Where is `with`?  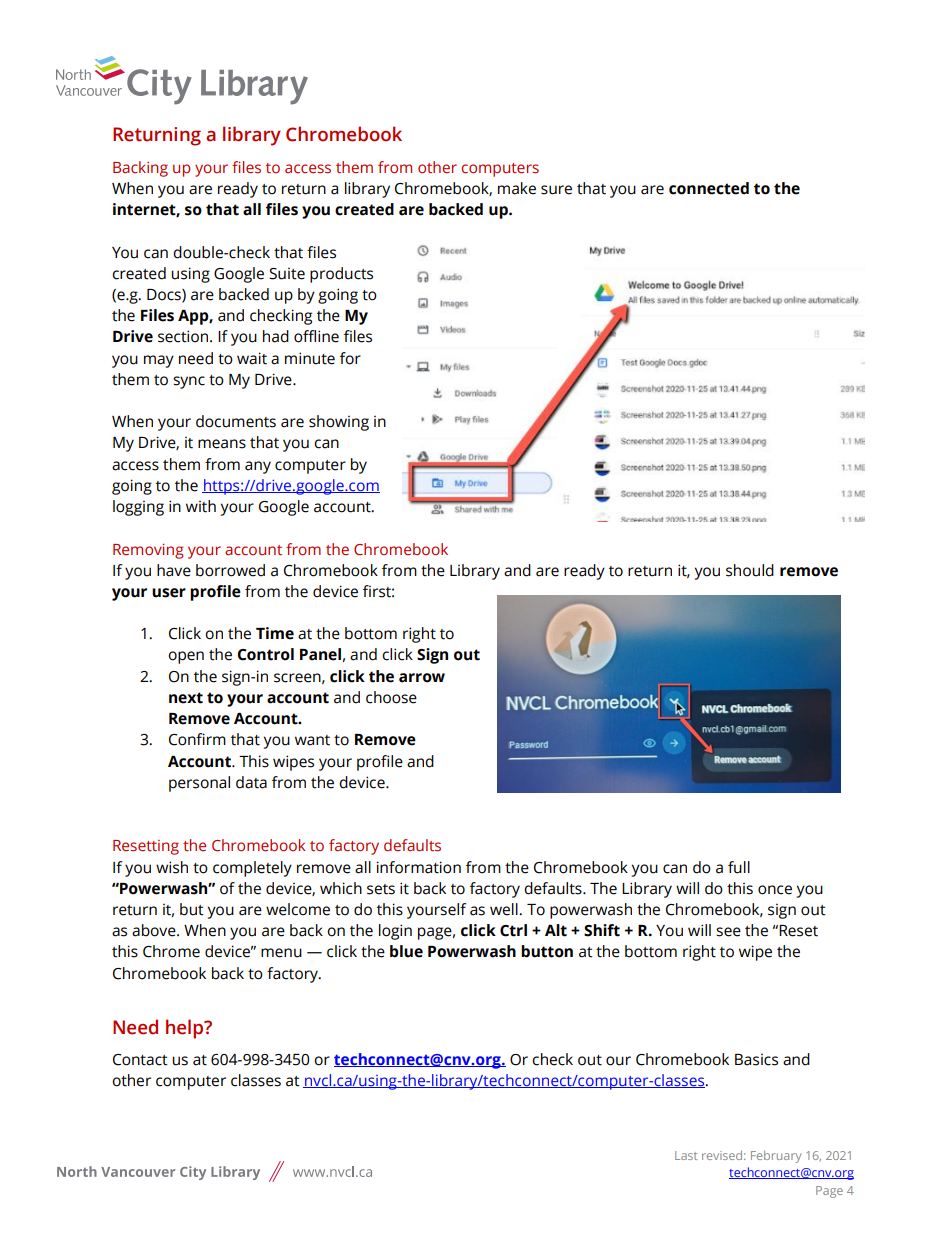 with is located at coordinates (201, 506).
